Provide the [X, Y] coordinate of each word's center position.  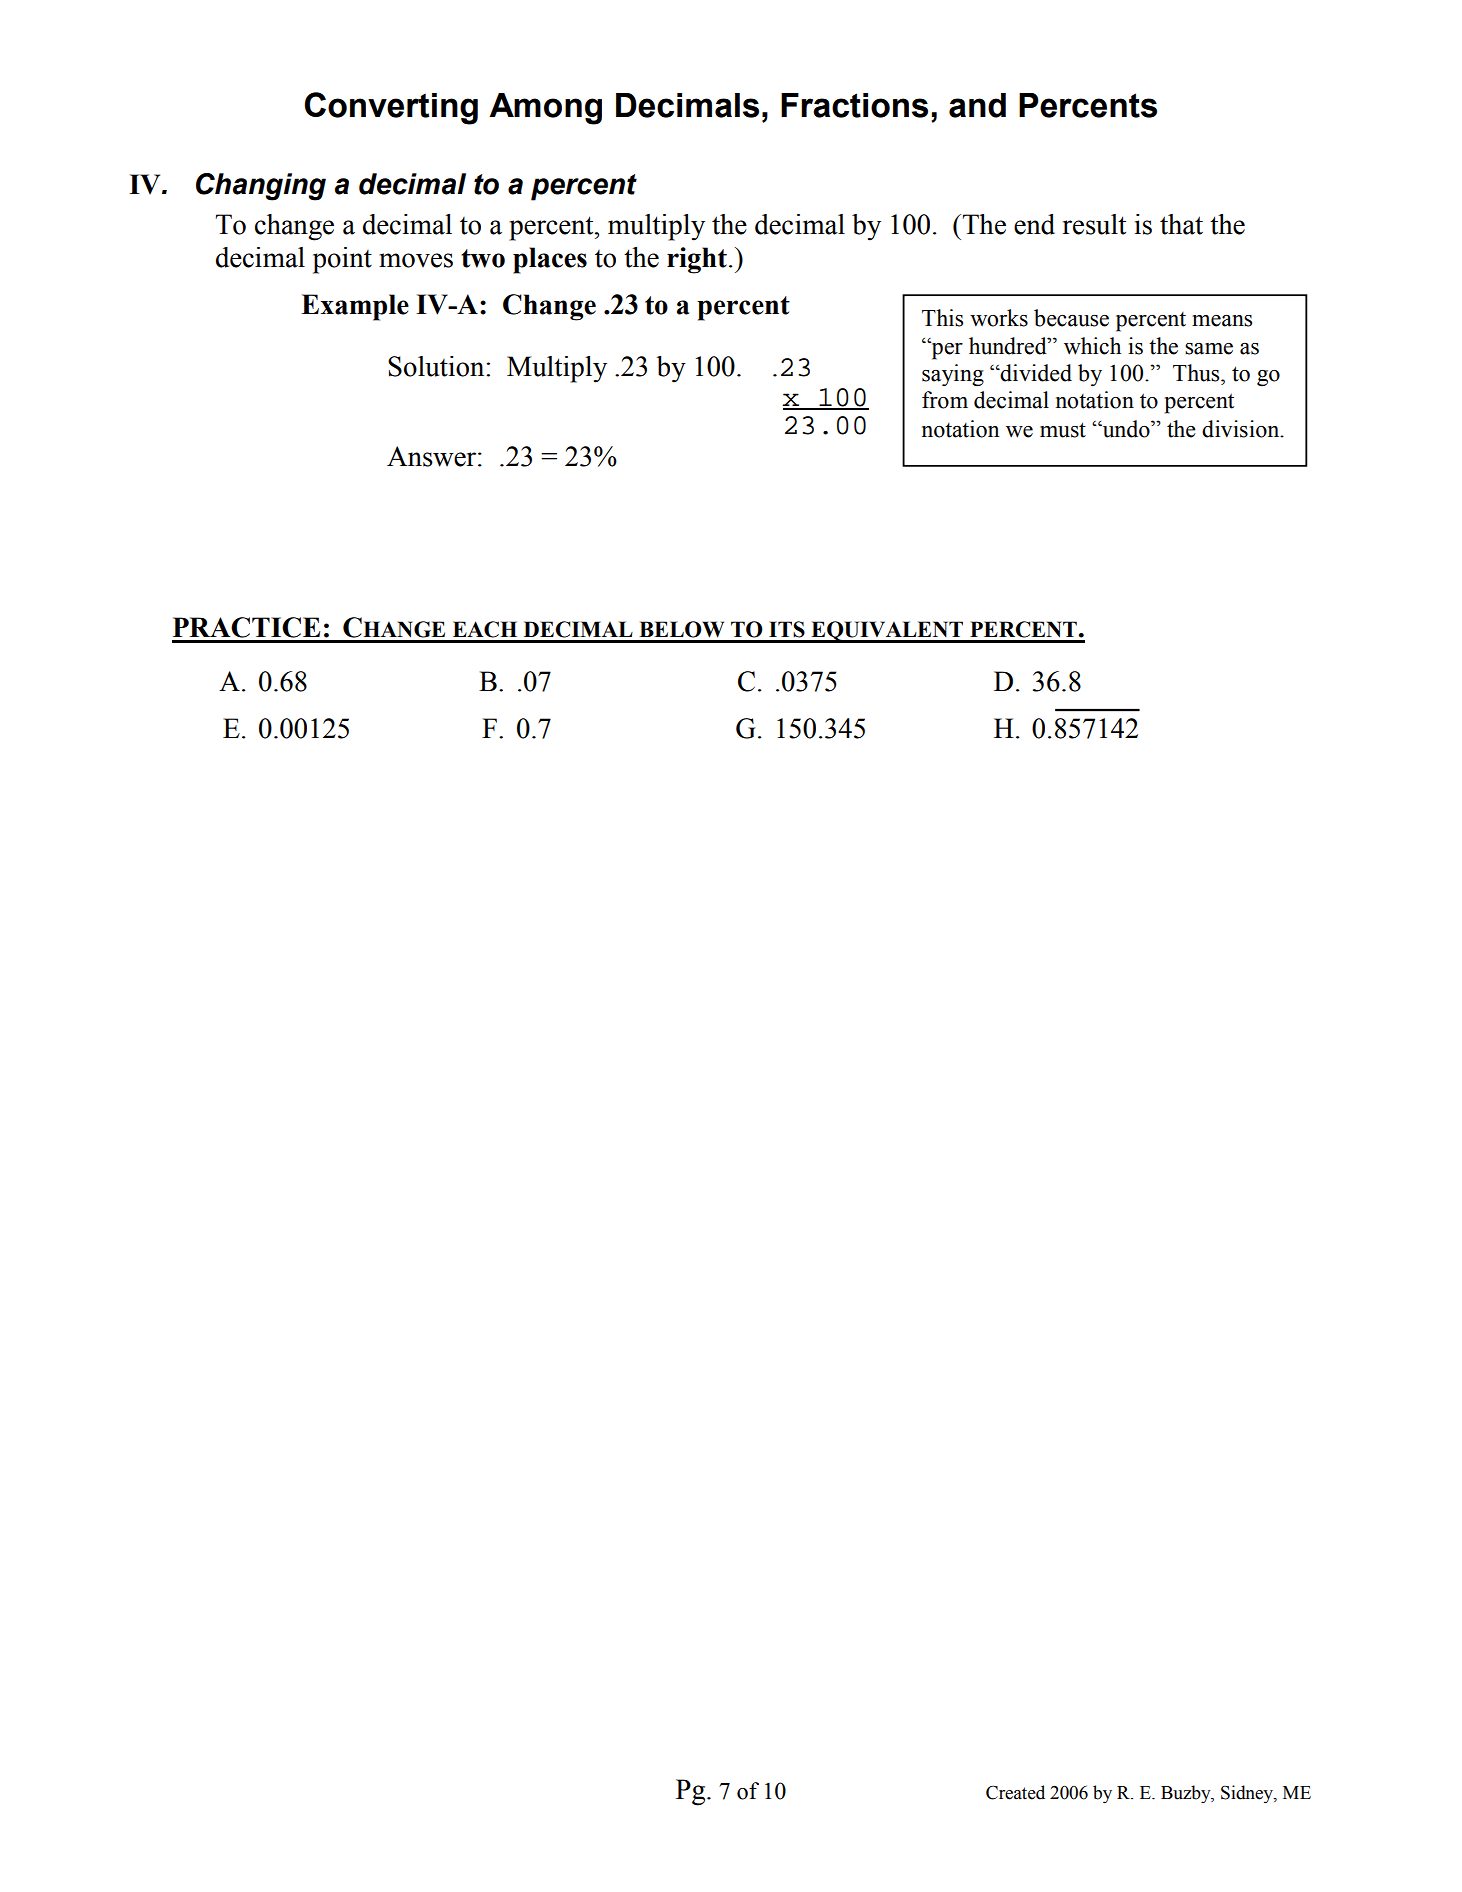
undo [1126, 429]
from [945, 400]
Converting [391, 108]
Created [1015, 1792]
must [1063, 430]
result [1094, 224]
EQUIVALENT [887, 632]
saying [953, 375]
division [1242, 429]
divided [1035, 373]
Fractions [854, 105]
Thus [1197, 373]
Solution [437, 366]
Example [355, 307]
